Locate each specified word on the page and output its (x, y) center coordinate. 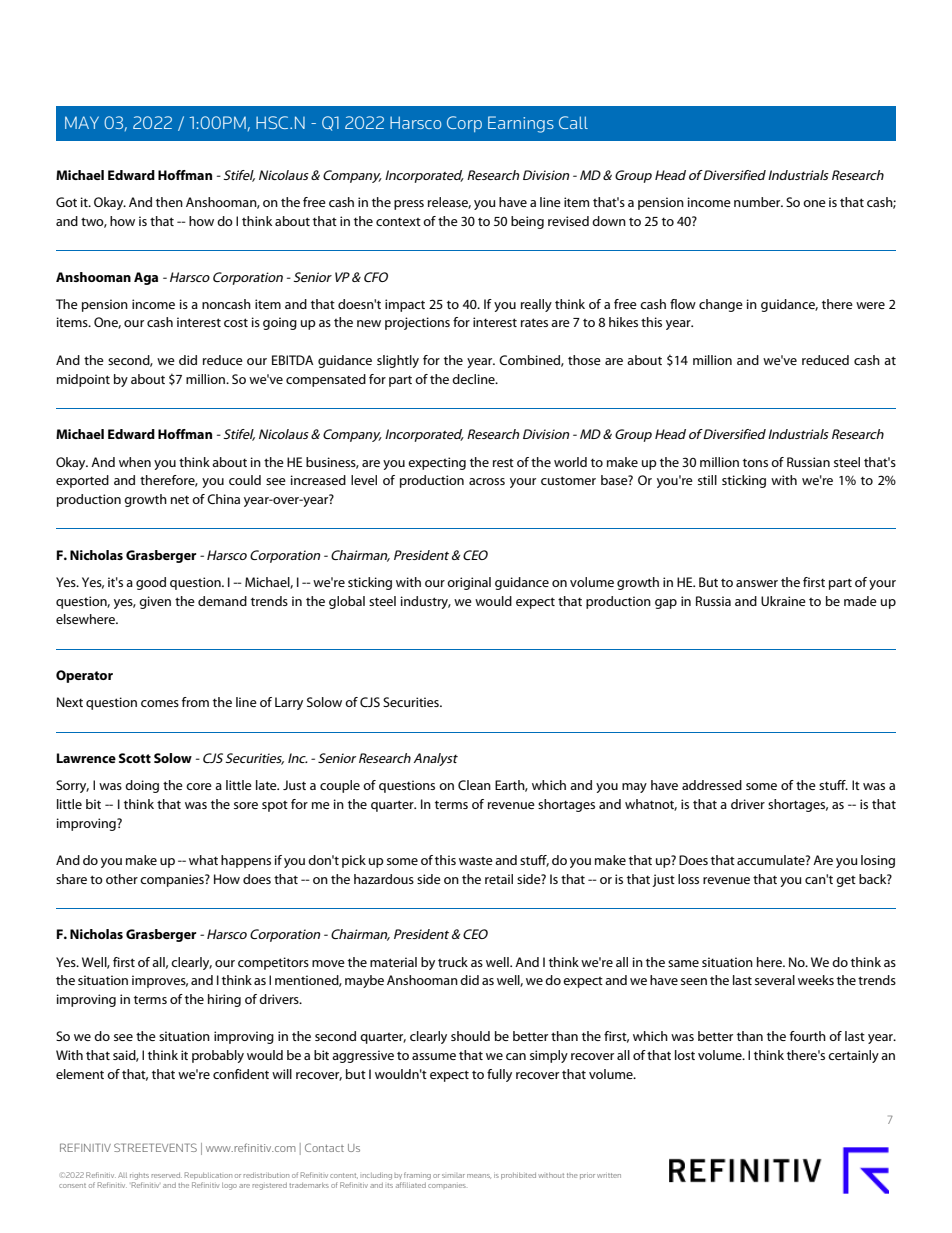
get (846, 881)
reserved (166, 1175)
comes (160, 703)
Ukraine (783, 601)
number (758, 202)
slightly (398, 361)
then (169, 202)
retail (499, 879)
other (122, 879)
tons (755, 462)
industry (426, 602)
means (479, 1176)
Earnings (521, 124)
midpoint (83, 380)
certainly (853, 1056)
